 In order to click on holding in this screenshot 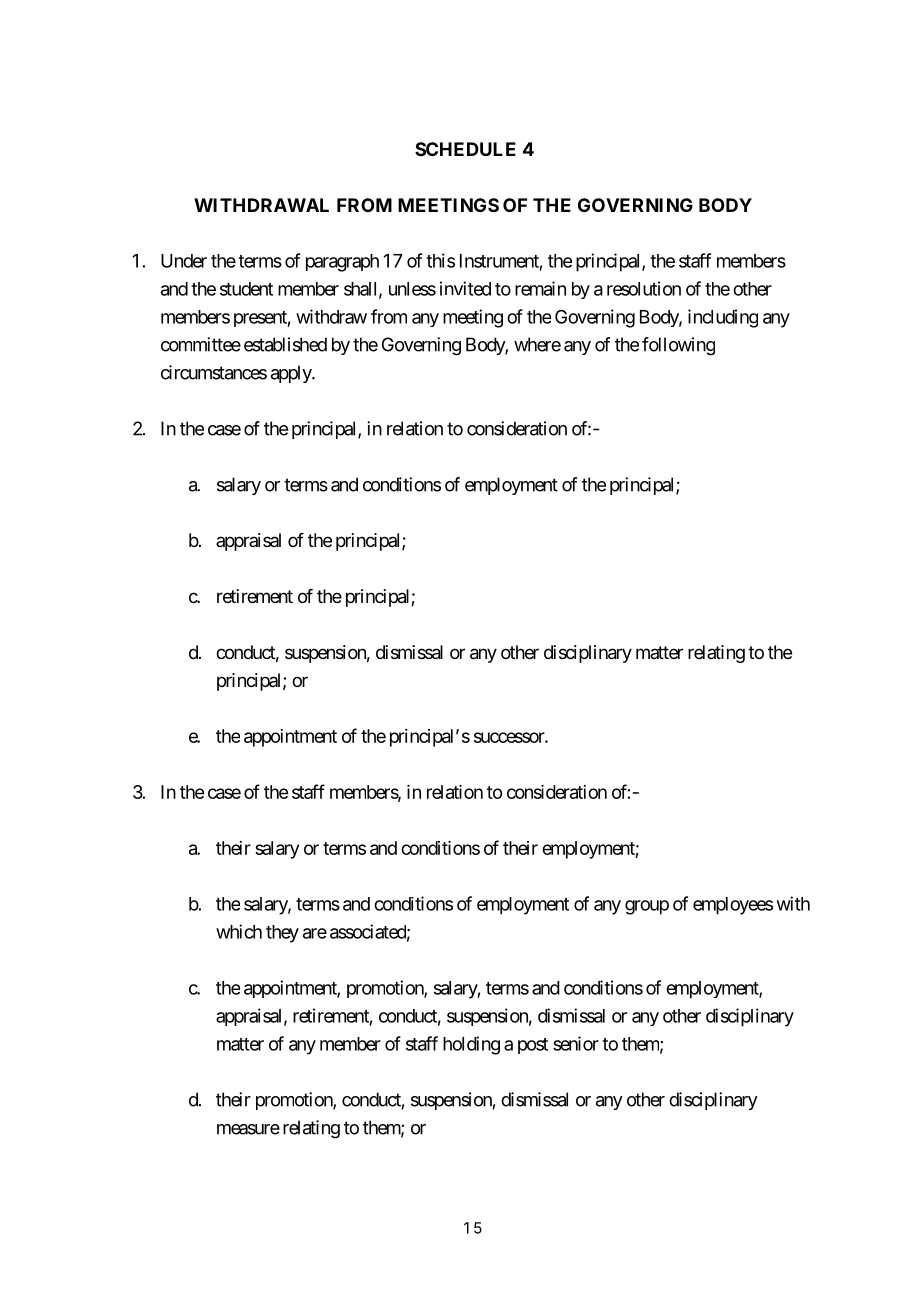, I will do `click(471, 1045)`.
